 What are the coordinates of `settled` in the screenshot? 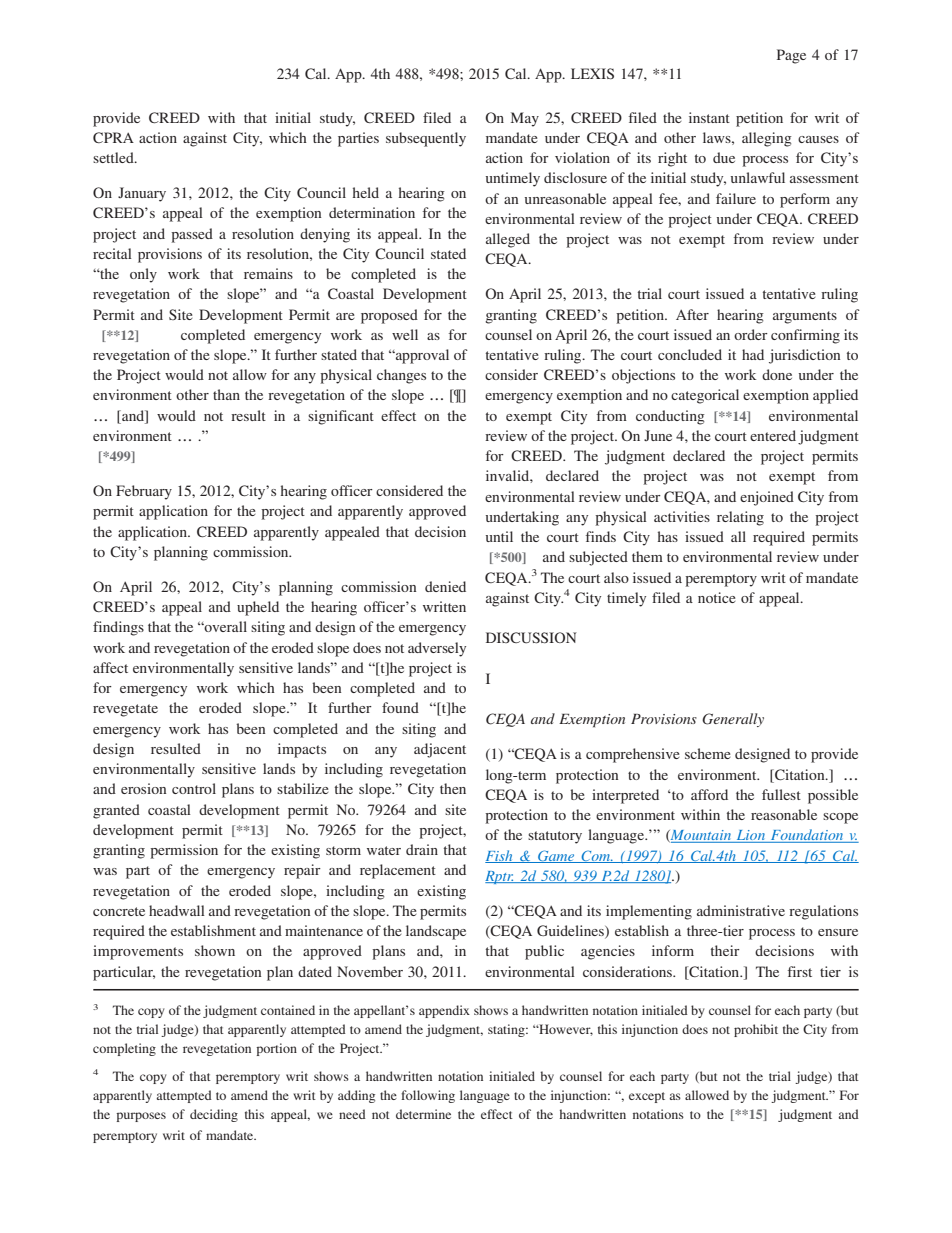 It's located at (114, 157).
